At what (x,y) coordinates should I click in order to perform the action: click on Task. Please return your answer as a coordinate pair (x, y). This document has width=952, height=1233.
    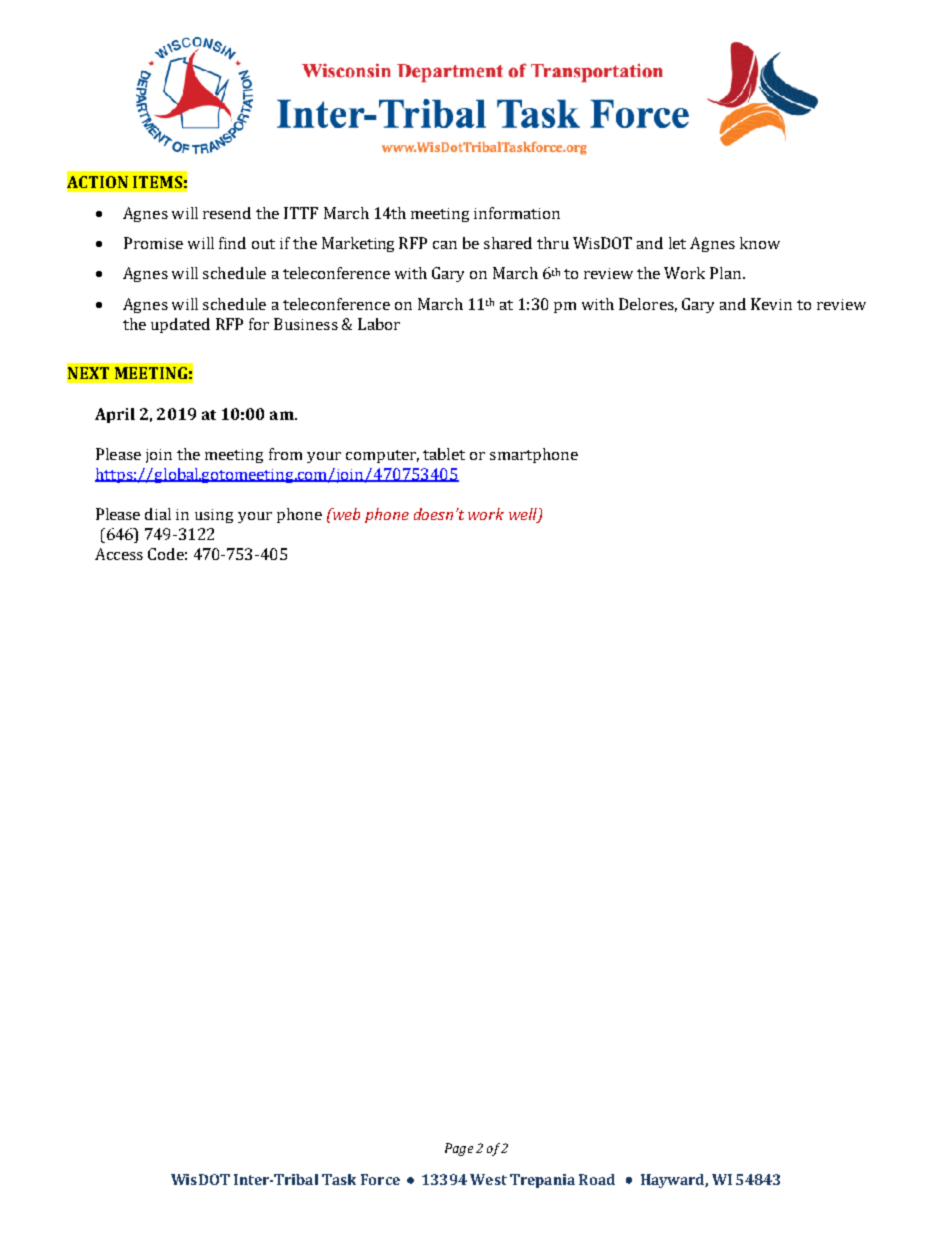
    Looking at the image, I should click on (339, 1179).
